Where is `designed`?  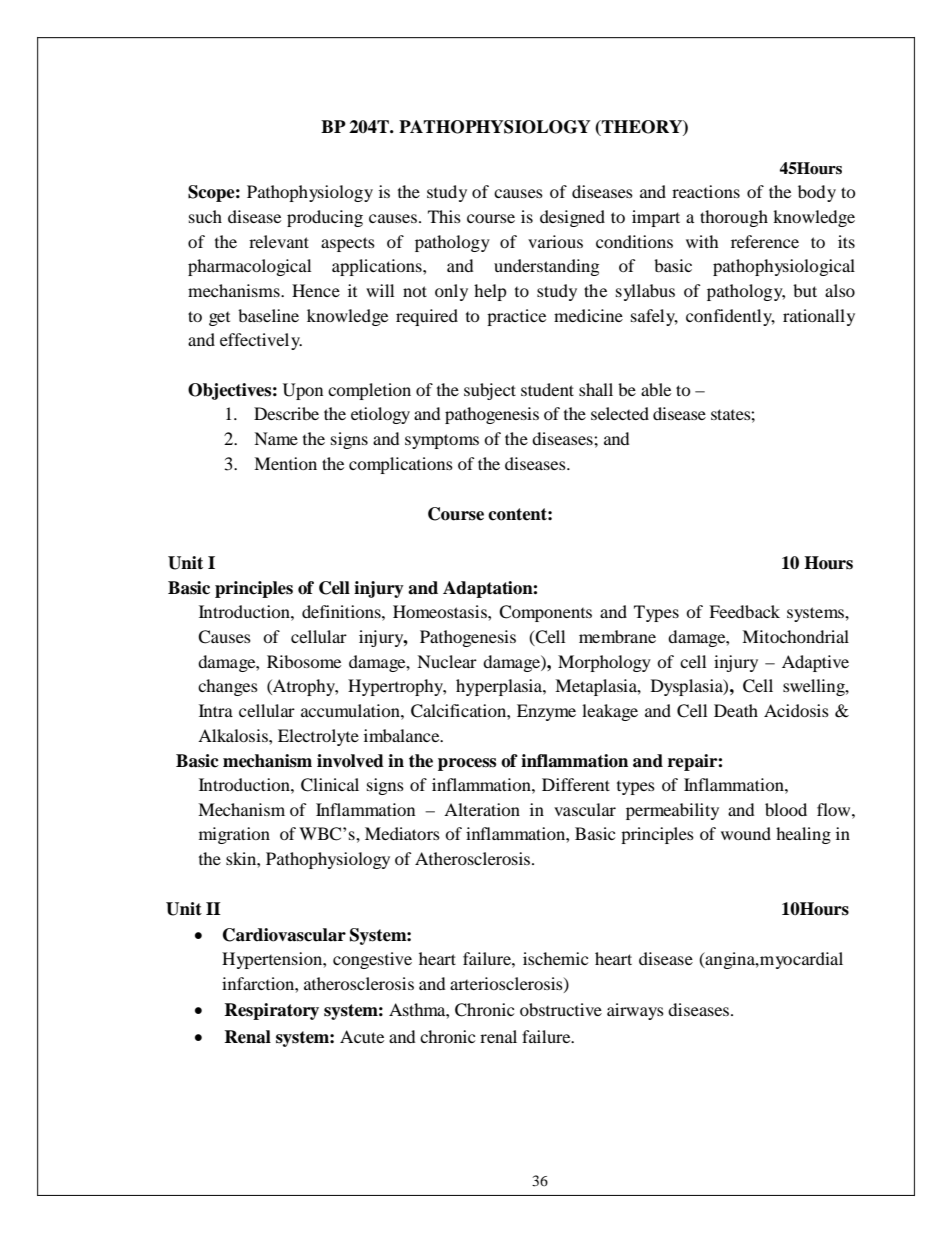
designed is located at coordinates (572, 218).
